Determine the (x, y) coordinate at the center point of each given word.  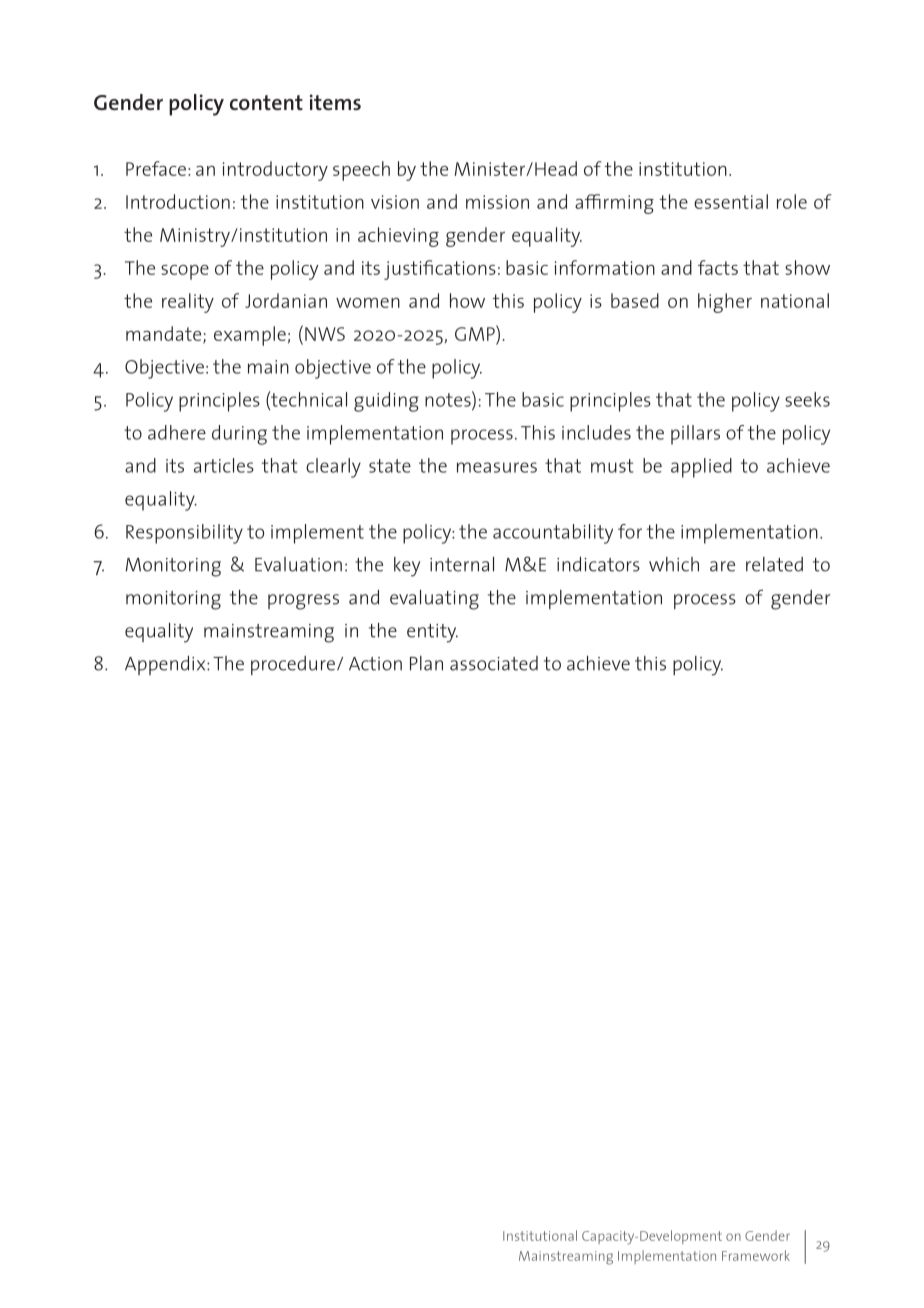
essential (731, 201)
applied (701, 468)
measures (497, 467)
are (722, 566)
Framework (756, 1255)
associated (494, 663)
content (266, 102)
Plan (426, 663)
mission (497, 202)
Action (375, 664)
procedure (293, 665)
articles (224, 465)
